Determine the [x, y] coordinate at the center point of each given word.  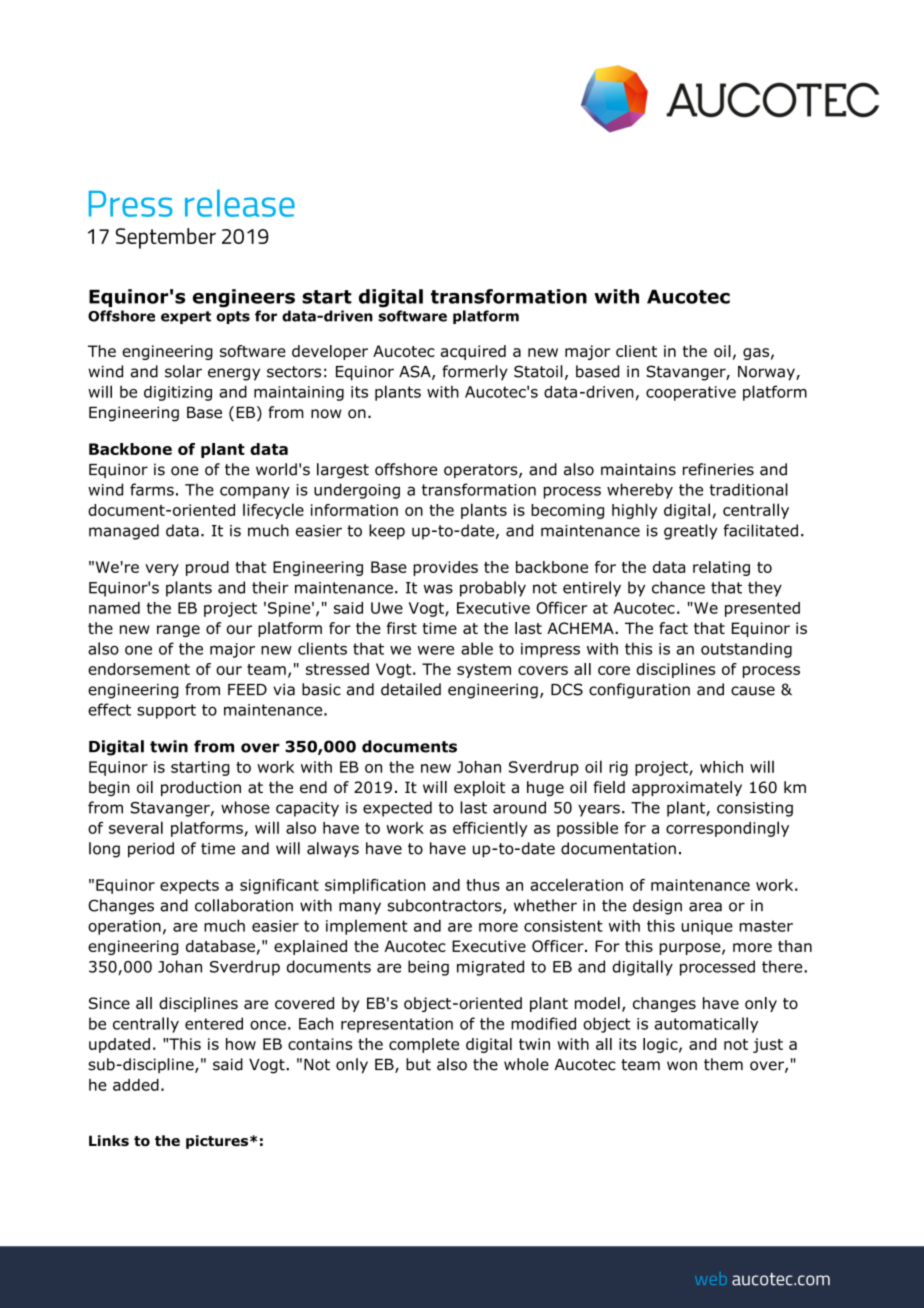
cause [753, 691]
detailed [411, 689]
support [166, 711]
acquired [473, 352]
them [723, 1064]
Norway [767, 373]
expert [186, 317]
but [418, 1064]
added [136, 1085]
